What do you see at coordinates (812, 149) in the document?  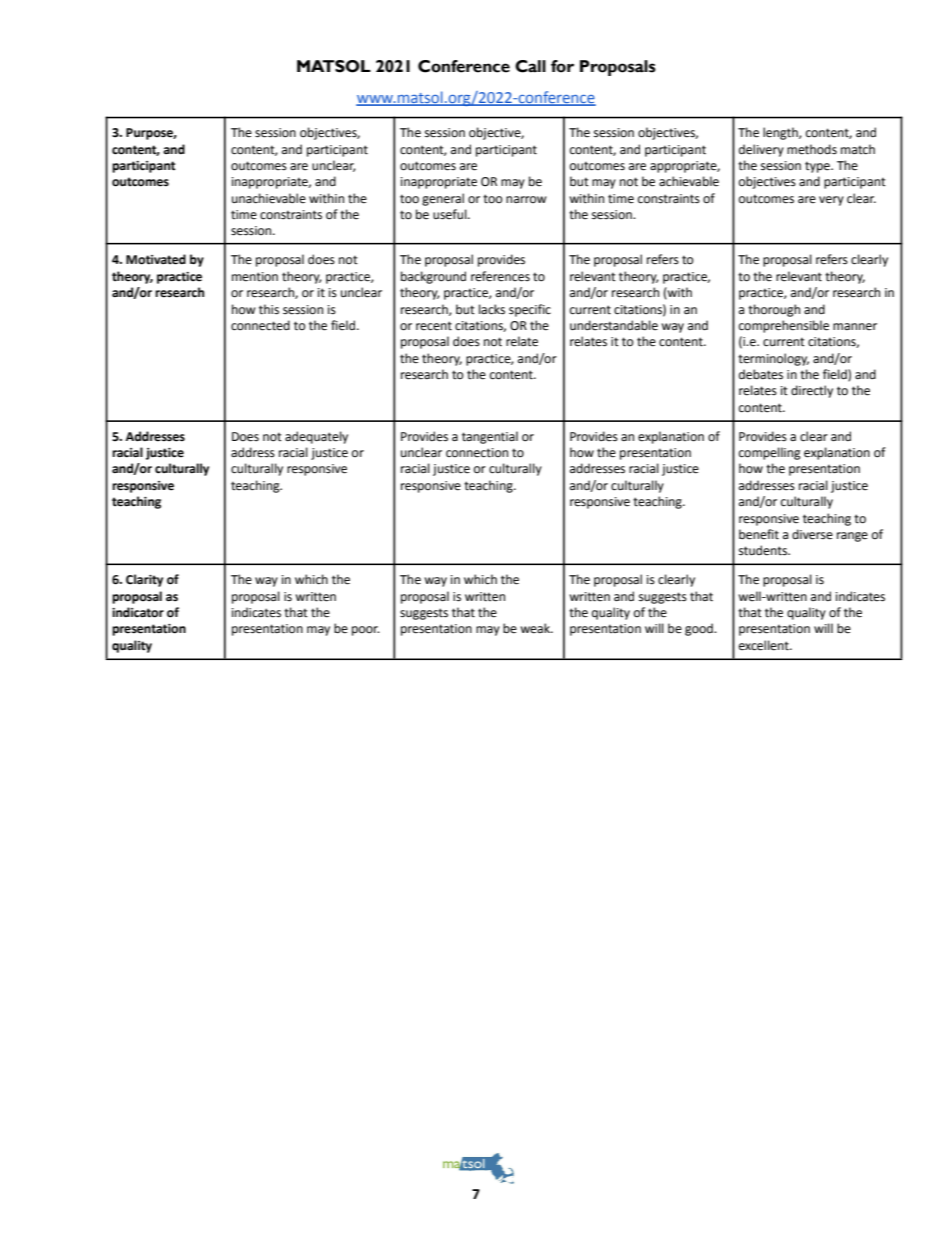 I see `methods` at bounding box center [812, 149].
